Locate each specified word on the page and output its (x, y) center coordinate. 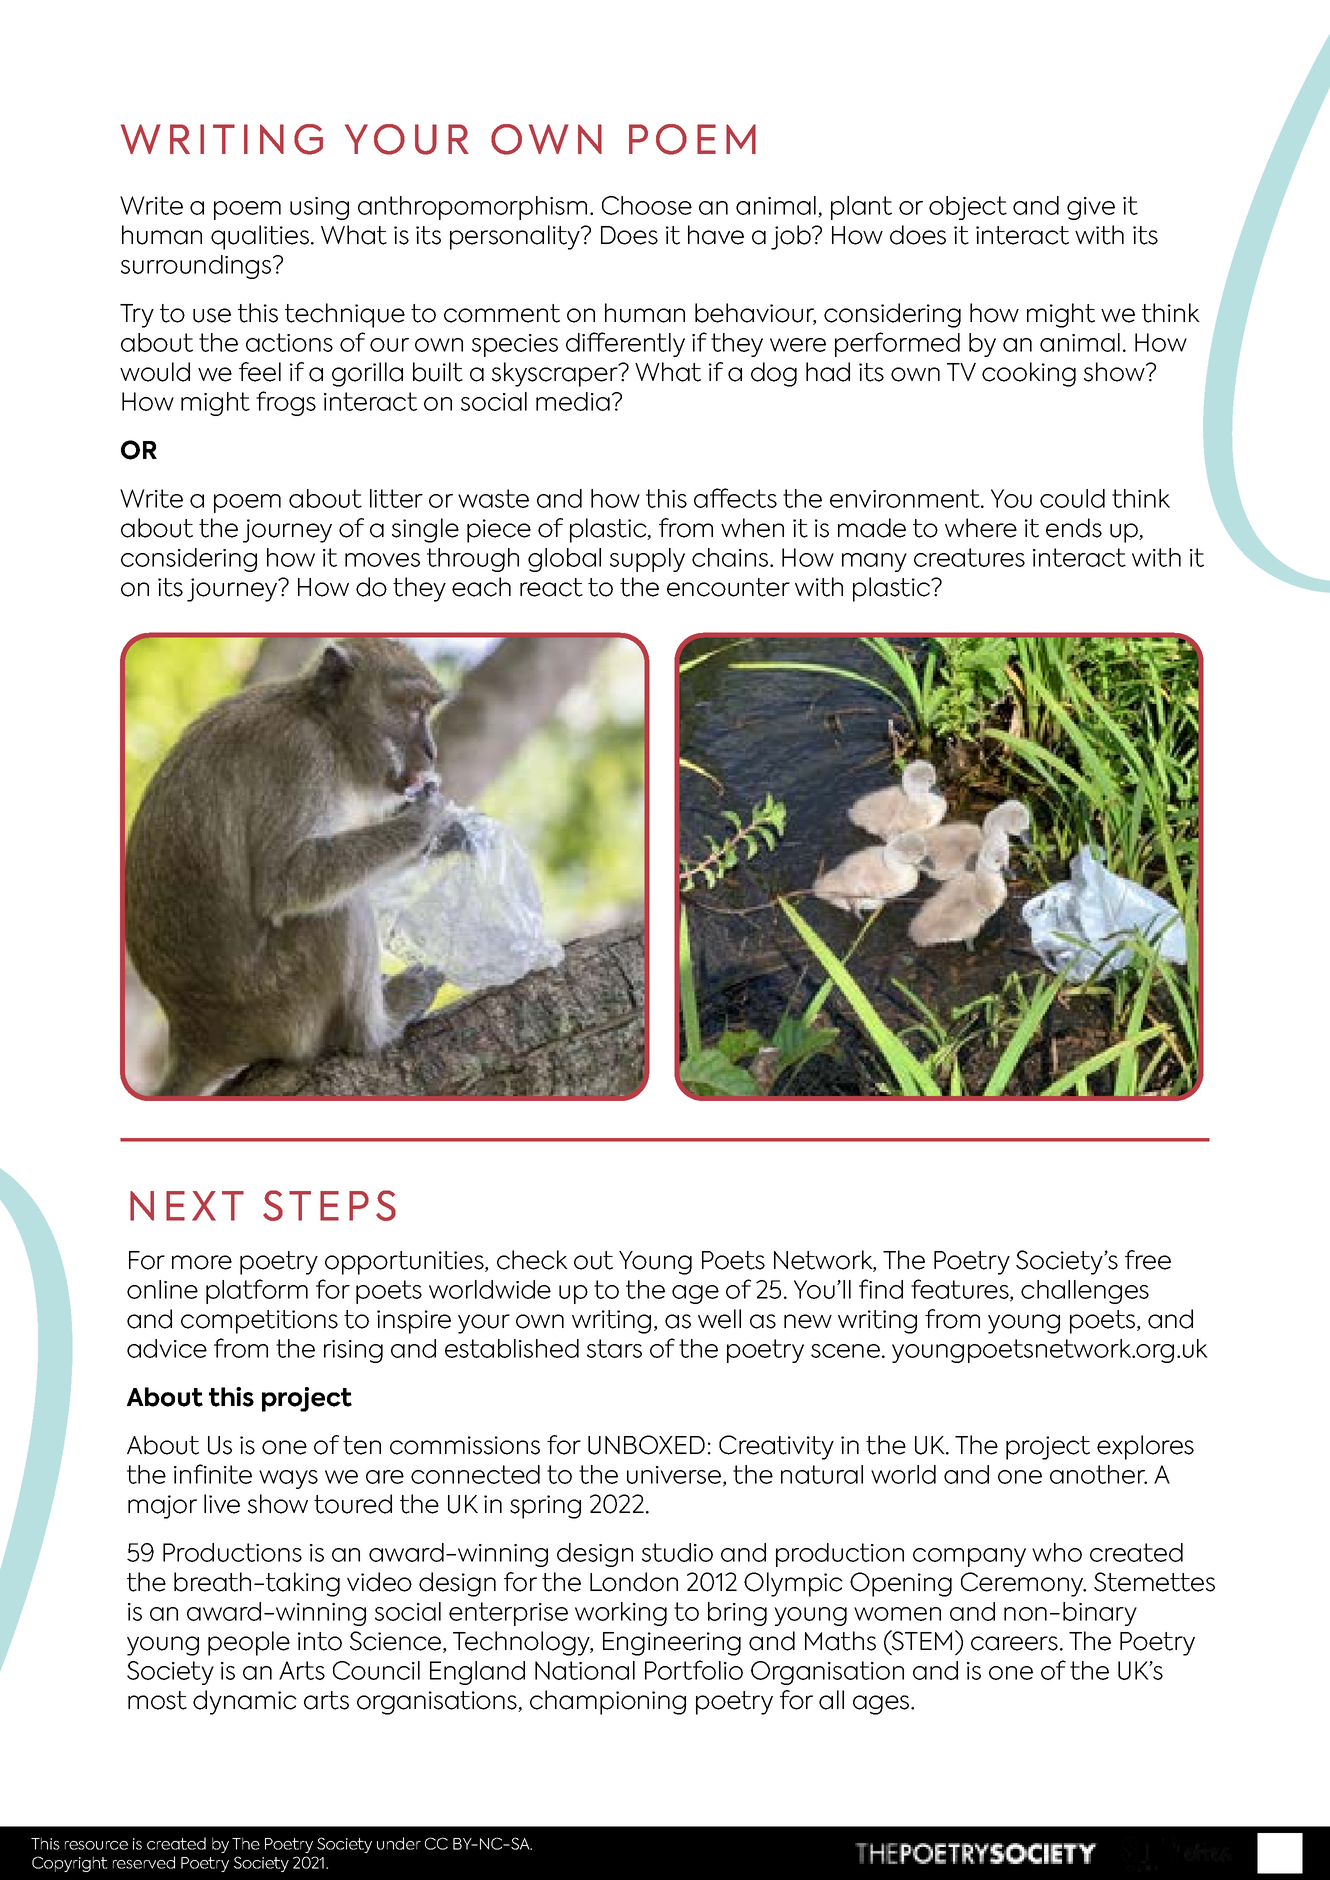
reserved (144, 1862)
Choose (647, 205)
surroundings (197, 267)
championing (608, 1702)
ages (882, 1705)
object (968, 208)
